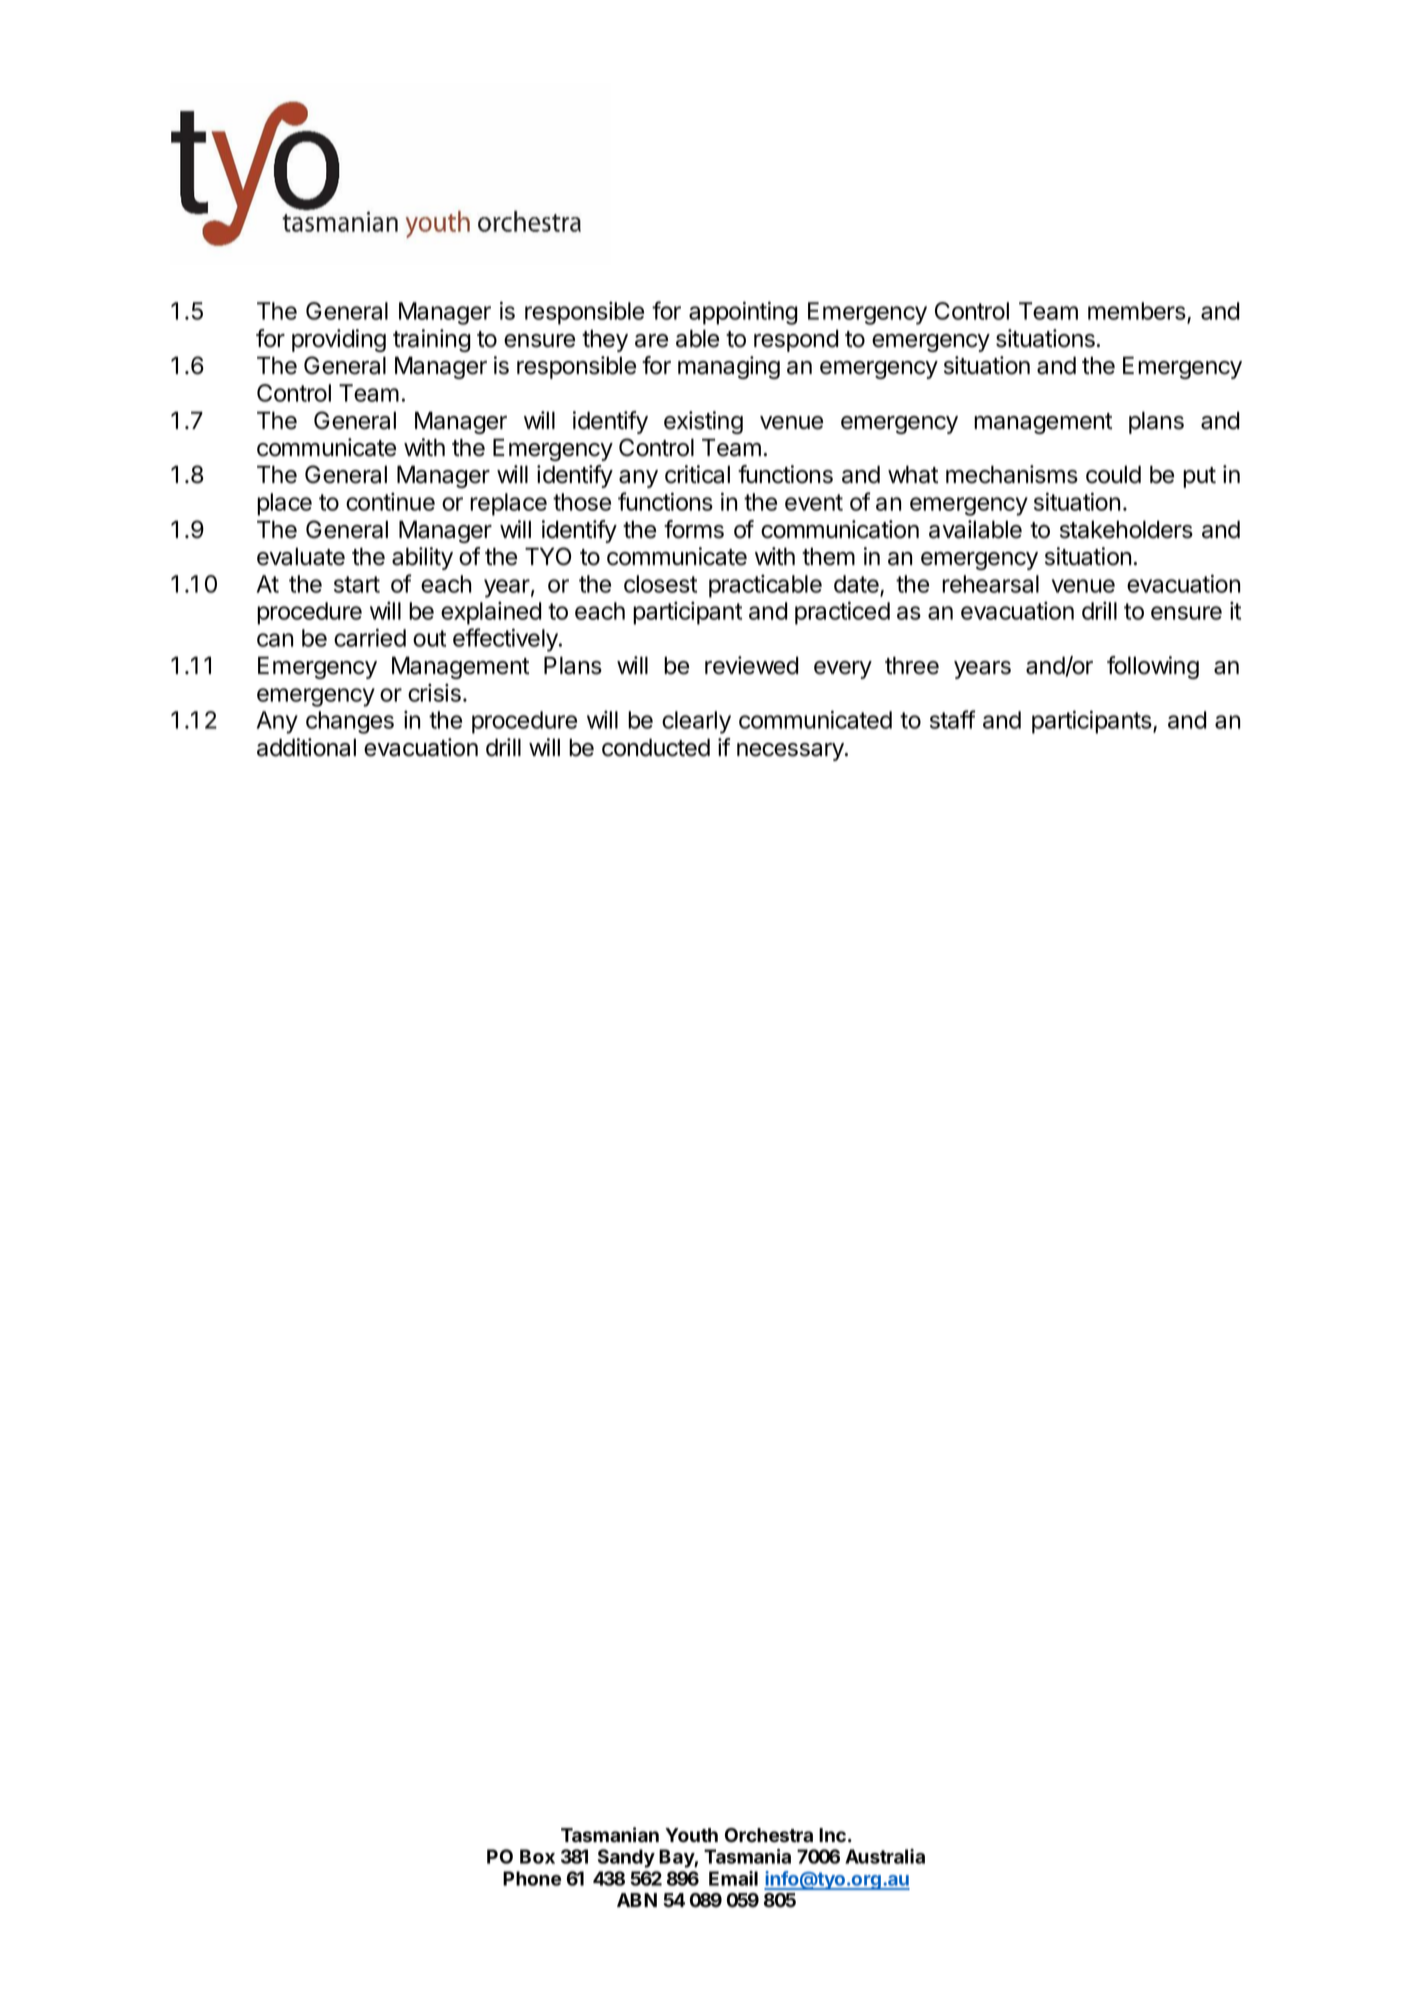 This screenshot has height=1996, width=1412. What do you see at coordinates (691, 1835) in the screenshot?
I see `Youth` at bounding box center [691, 1835].
